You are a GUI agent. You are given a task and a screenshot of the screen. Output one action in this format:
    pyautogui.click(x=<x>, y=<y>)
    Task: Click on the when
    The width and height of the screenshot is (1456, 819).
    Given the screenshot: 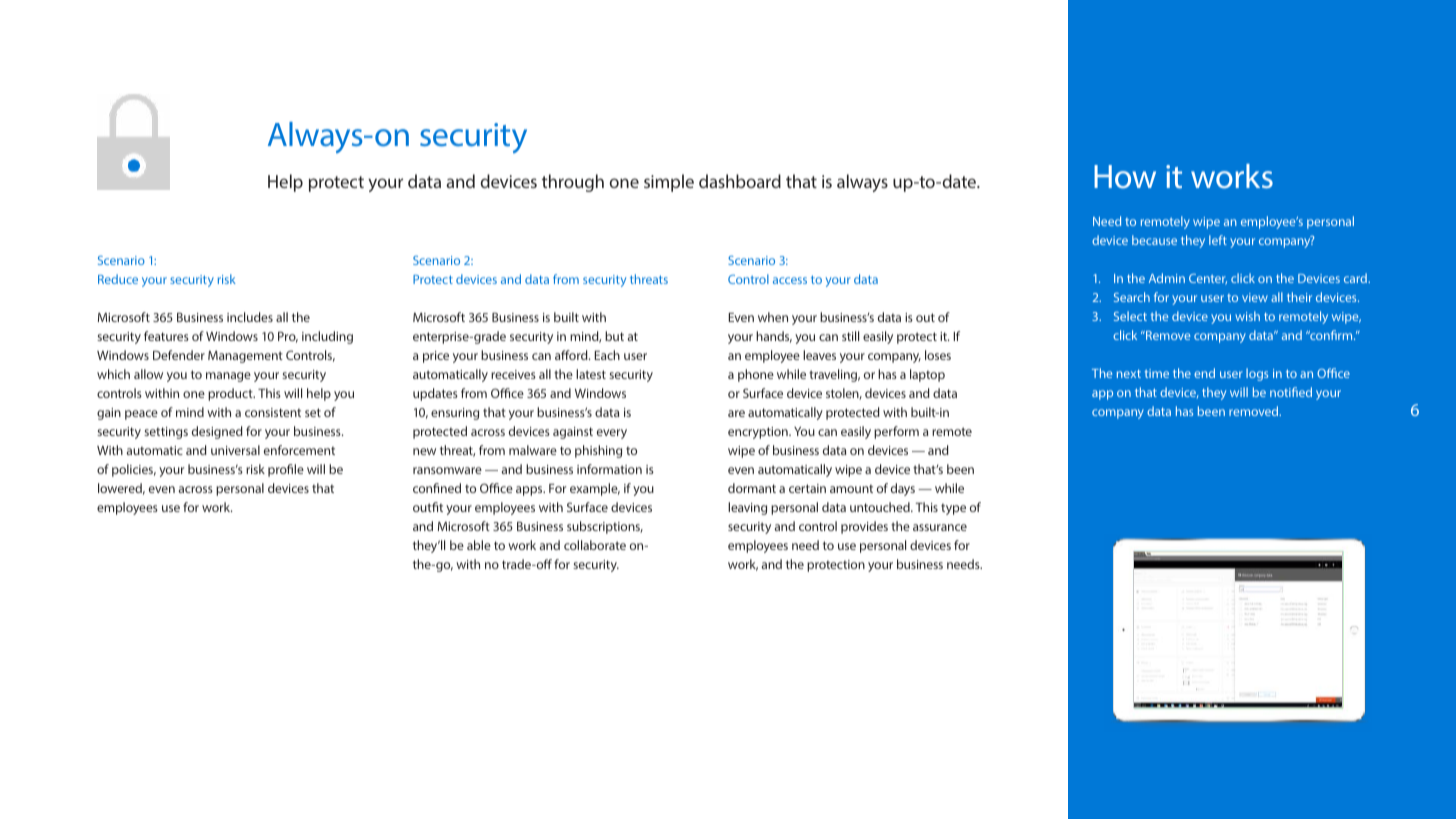 What is the action you would take?
    pyautogui.click(x=773, y=317)
